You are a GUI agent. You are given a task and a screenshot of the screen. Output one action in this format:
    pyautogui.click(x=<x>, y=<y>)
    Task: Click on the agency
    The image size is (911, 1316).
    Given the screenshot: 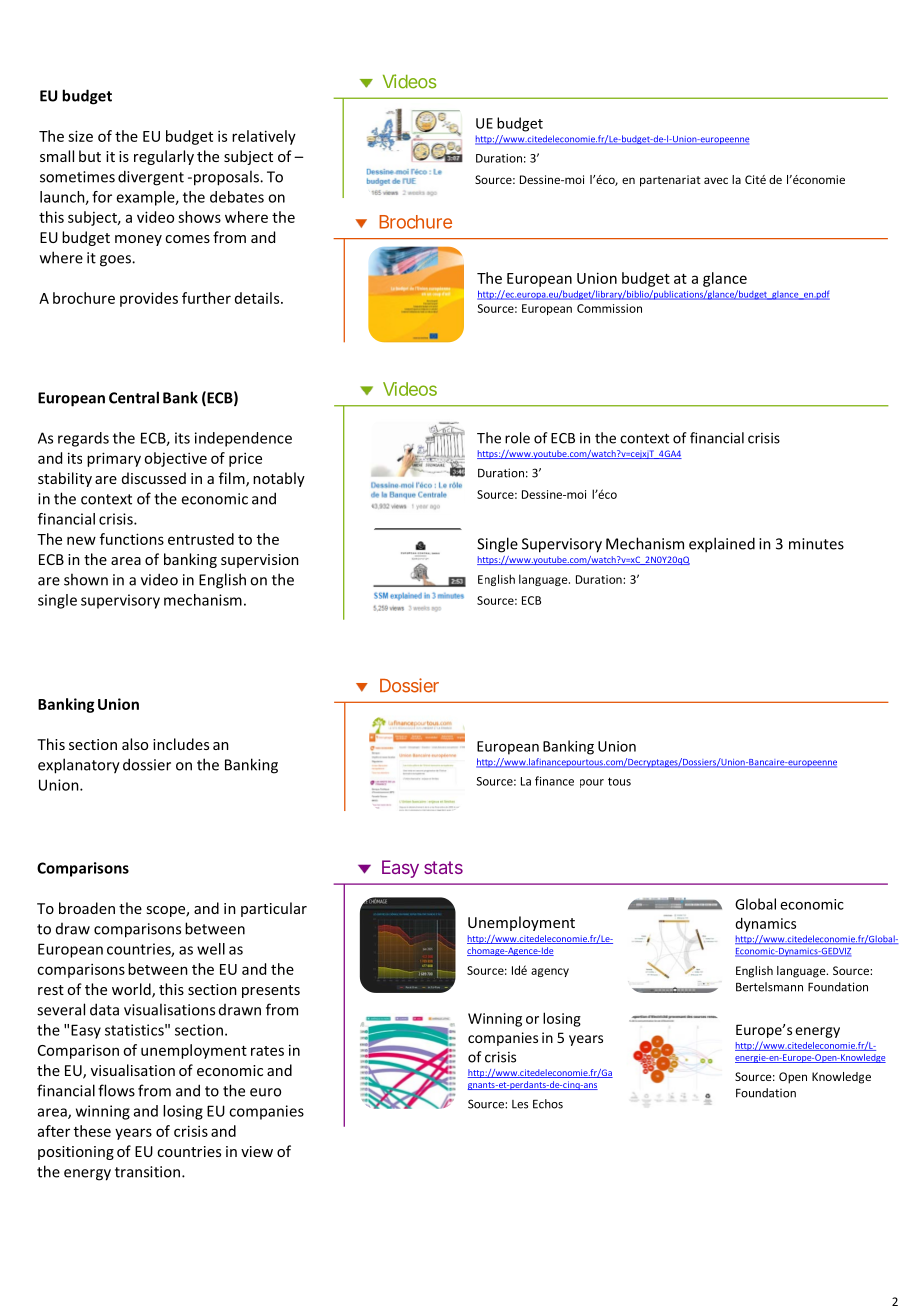 What is the action you would take?
    pyautogui.click(x=550, y=972)
